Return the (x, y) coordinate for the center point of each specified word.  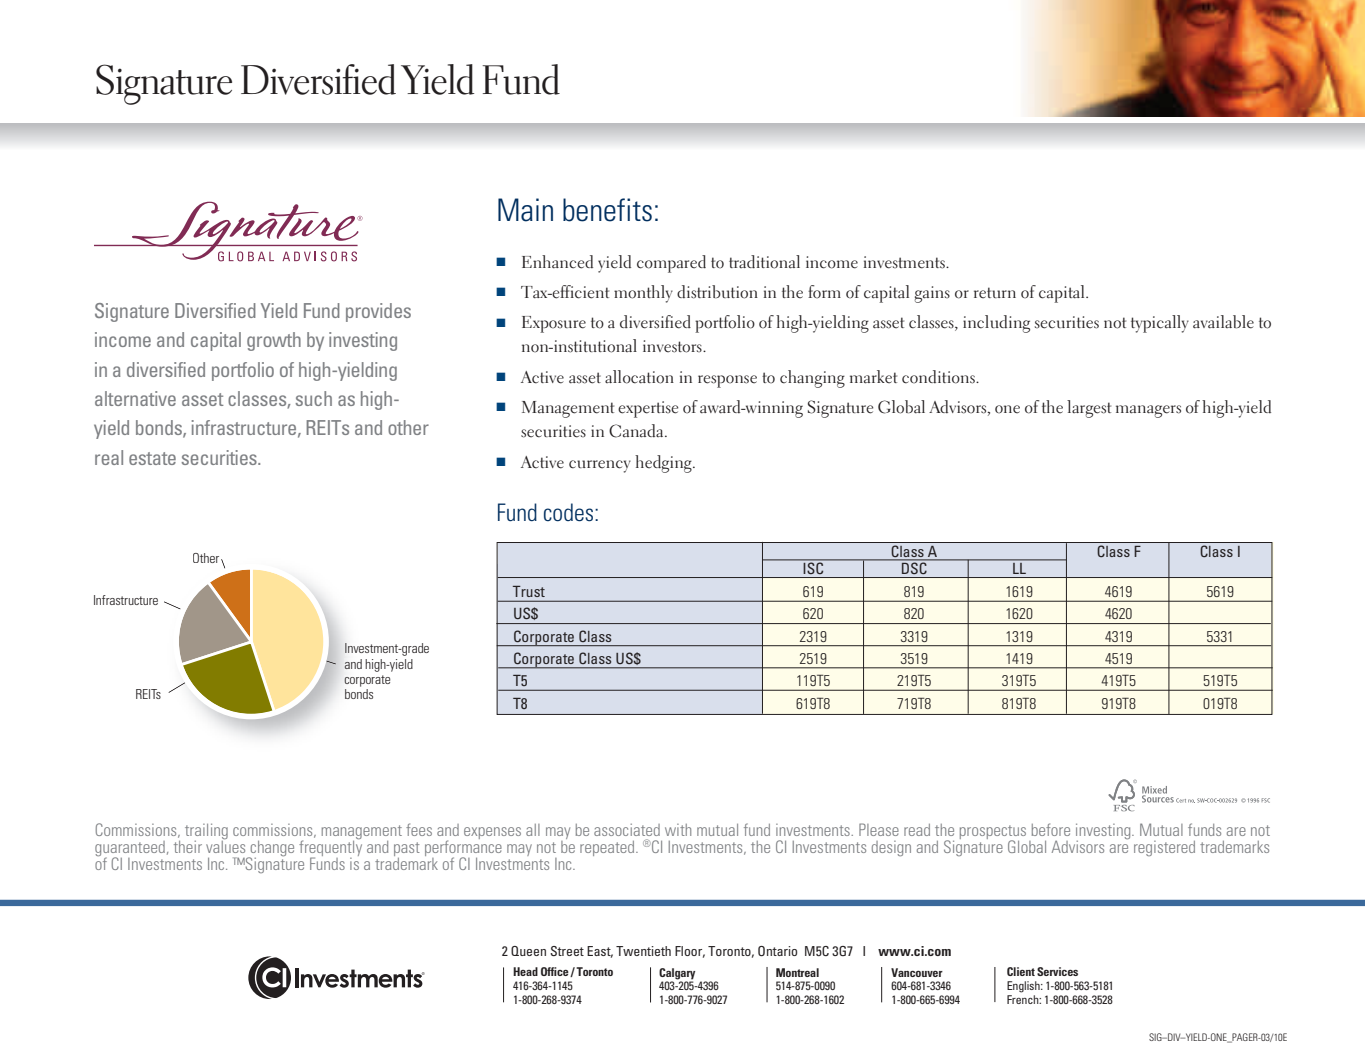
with (678, 830)
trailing (206, 832)
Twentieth (643, 951)
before (1051, 829)
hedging (664, 464)
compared (671, 264)
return (995, 293)
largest (1089, 409)
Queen (528, 951)
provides (378, 312)
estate (152, 458)
